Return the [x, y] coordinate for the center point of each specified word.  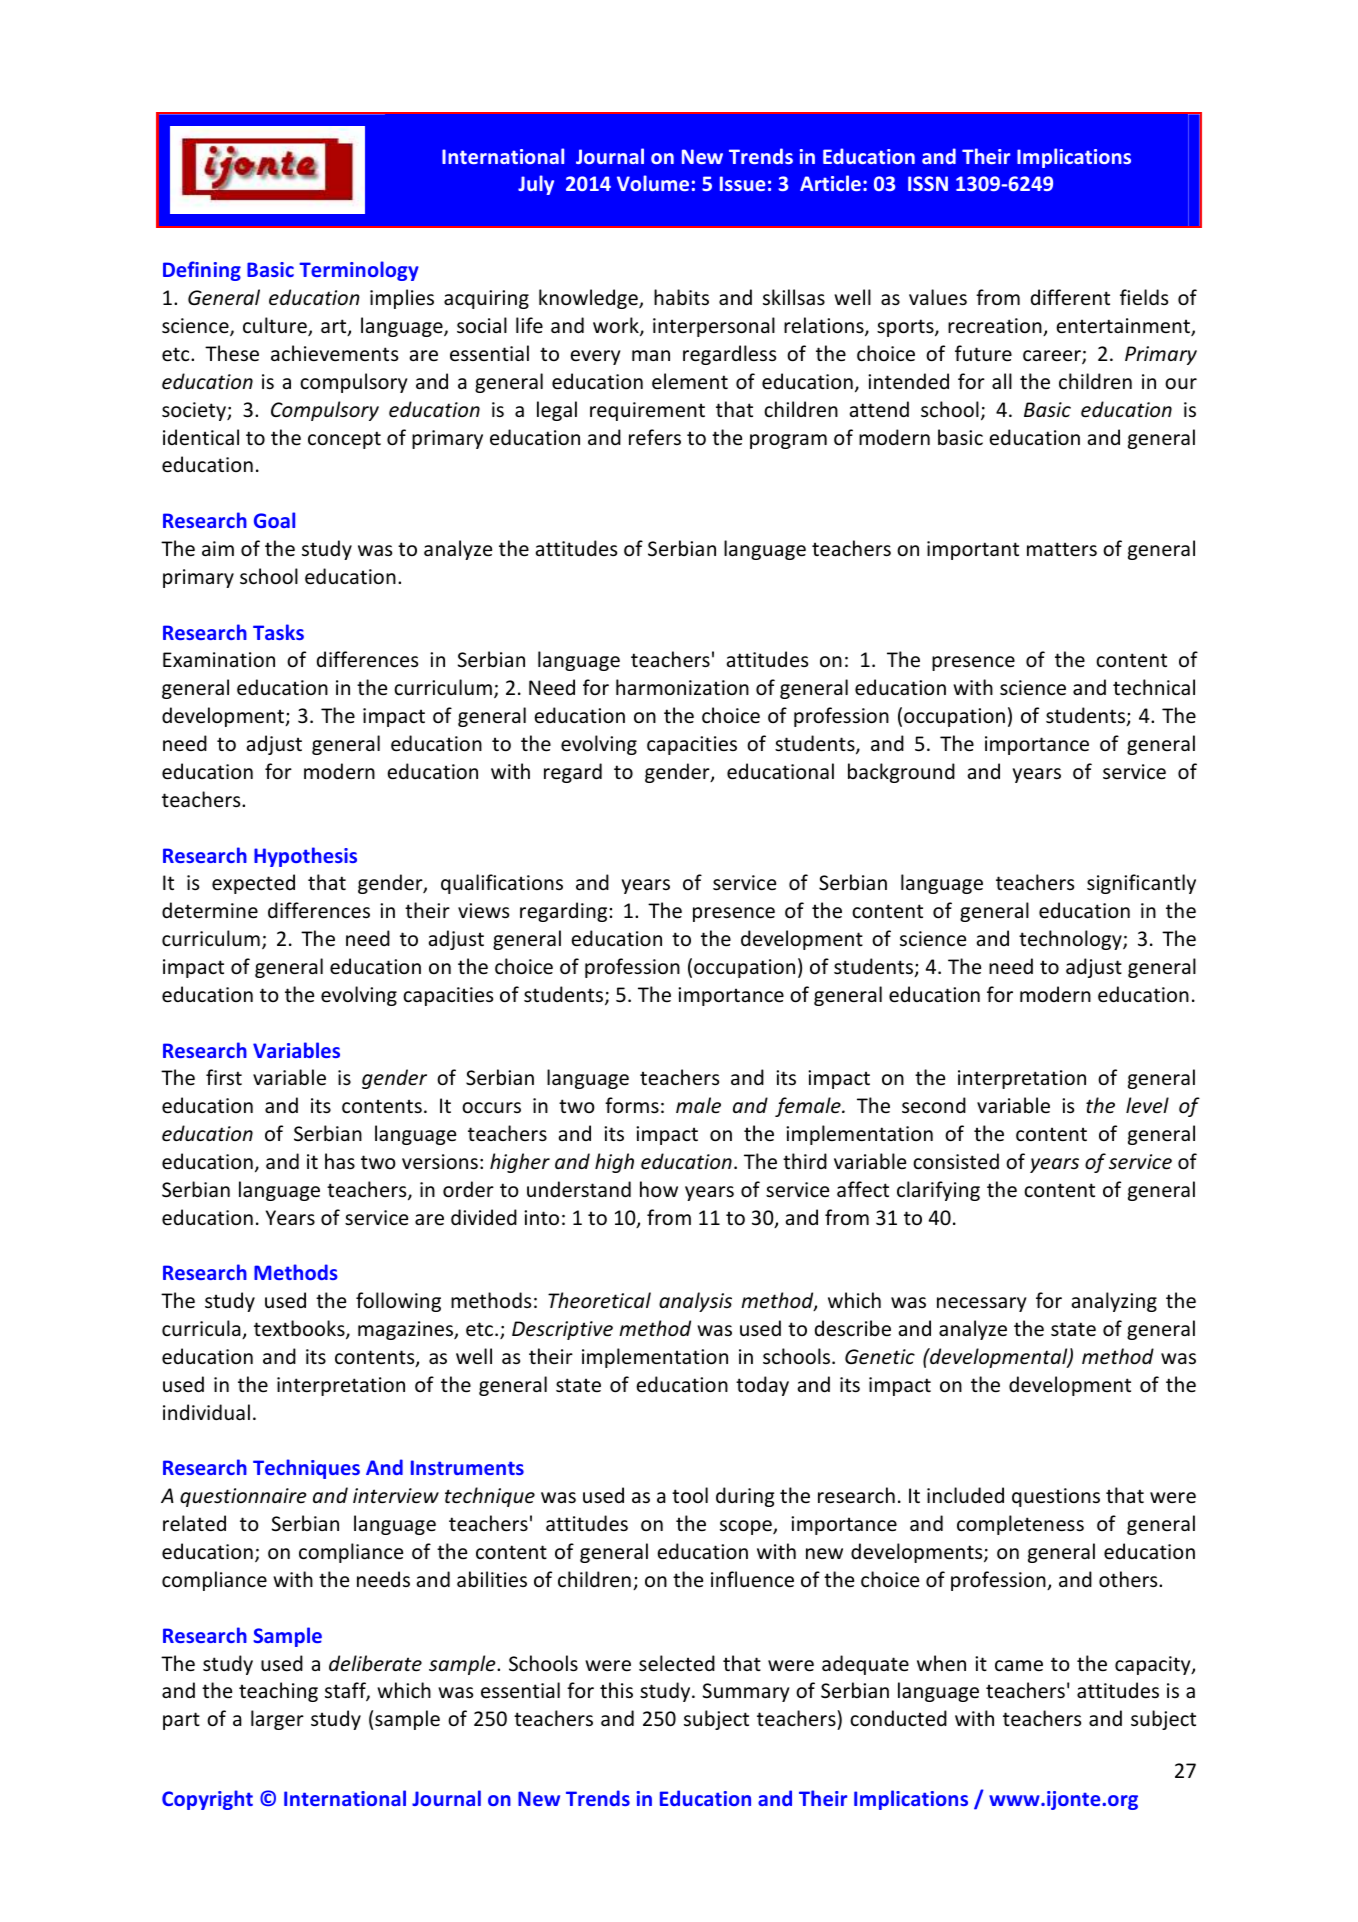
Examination [219, 660]
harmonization [682, 687]
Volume [653, 183]
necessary [981, 1304]
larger [277, 1720]
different [1070, 297]
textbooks [300, 1329]
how [659, 1189]
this [616, 1690]
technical [1154, 687]
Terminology [359, 271]
